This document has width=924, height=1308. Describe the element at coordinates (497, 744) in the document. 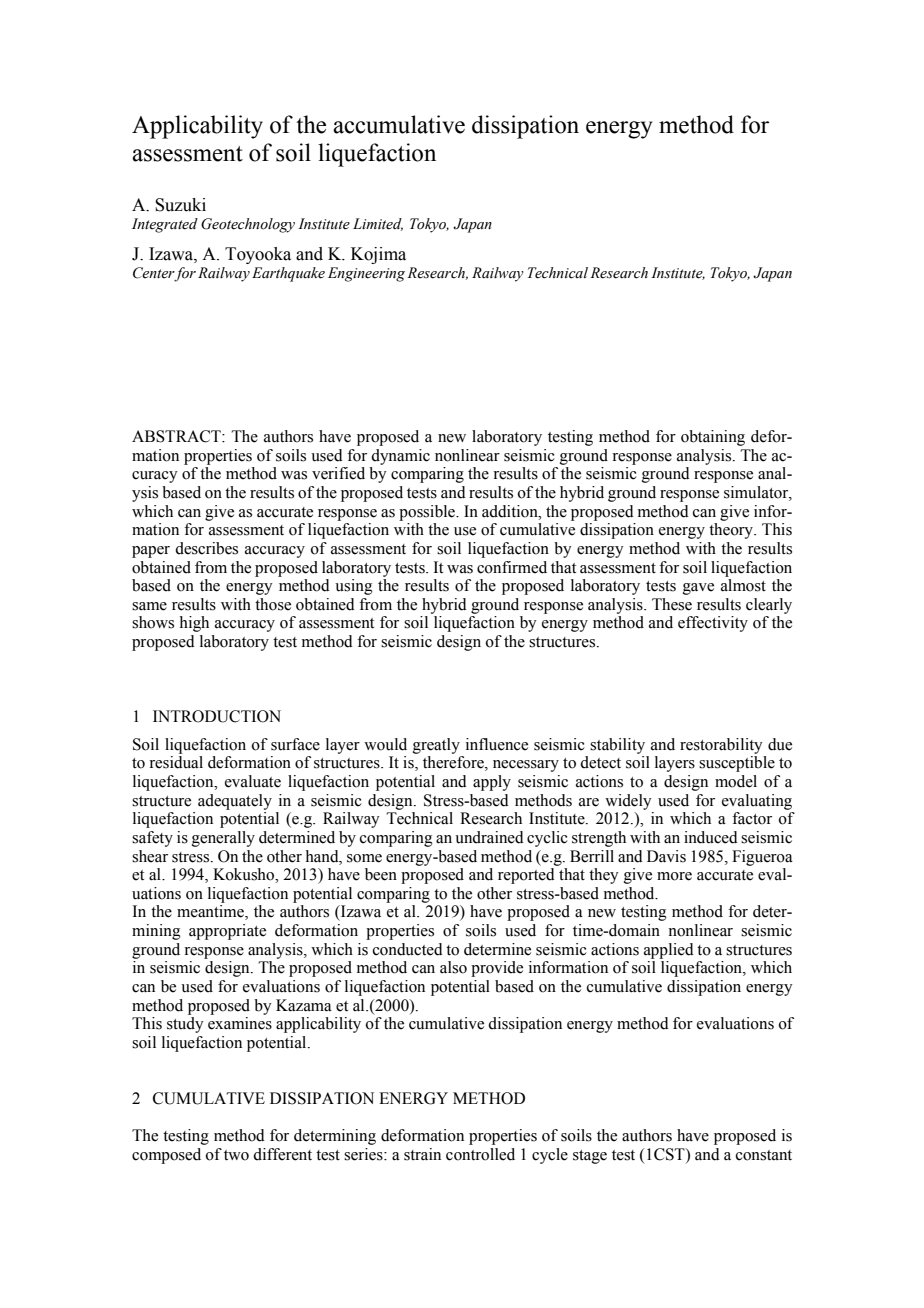

I see `influence` at that location.
